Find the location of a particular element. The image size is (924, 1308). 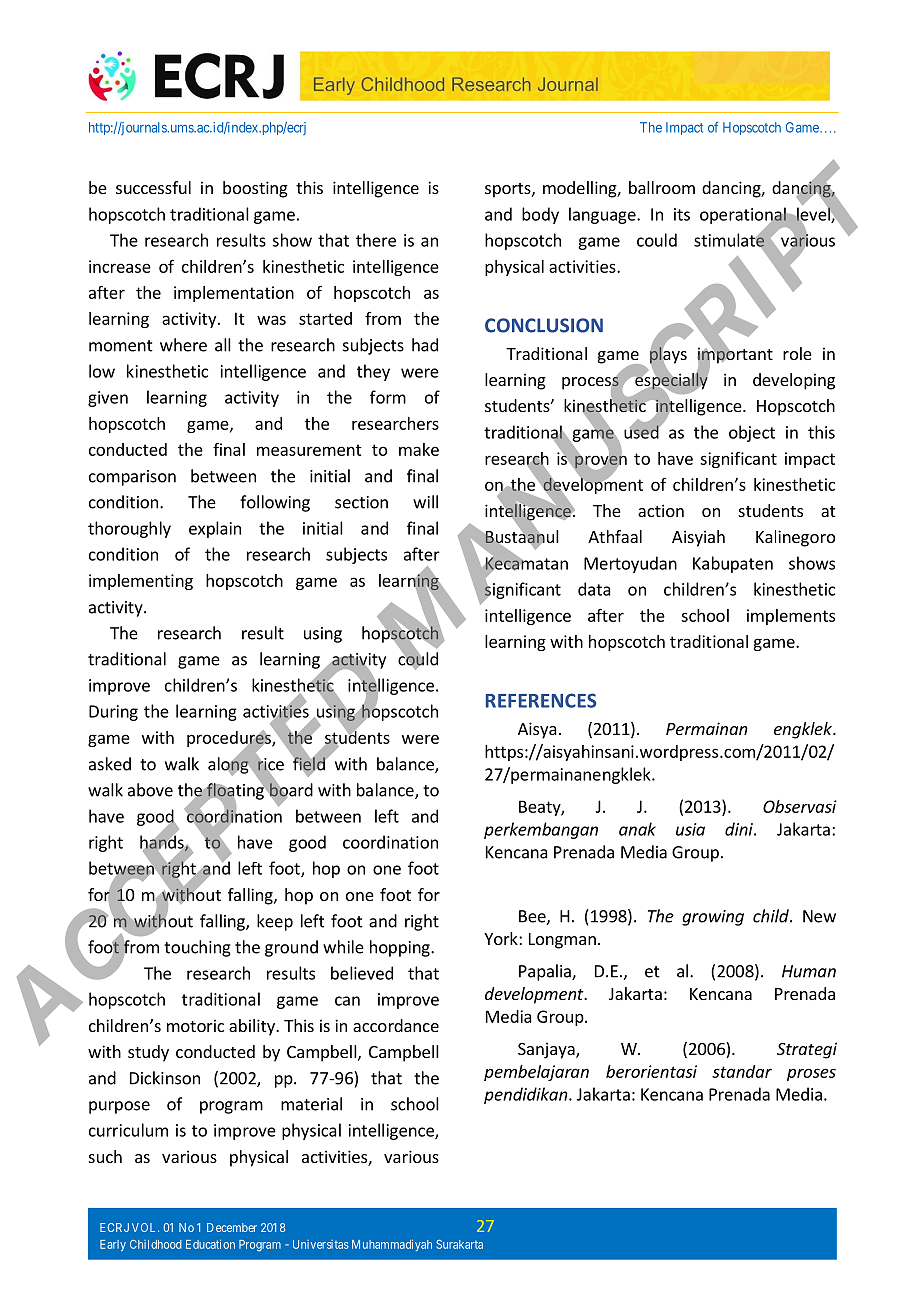

December is located at coordinates (232, 1227).
